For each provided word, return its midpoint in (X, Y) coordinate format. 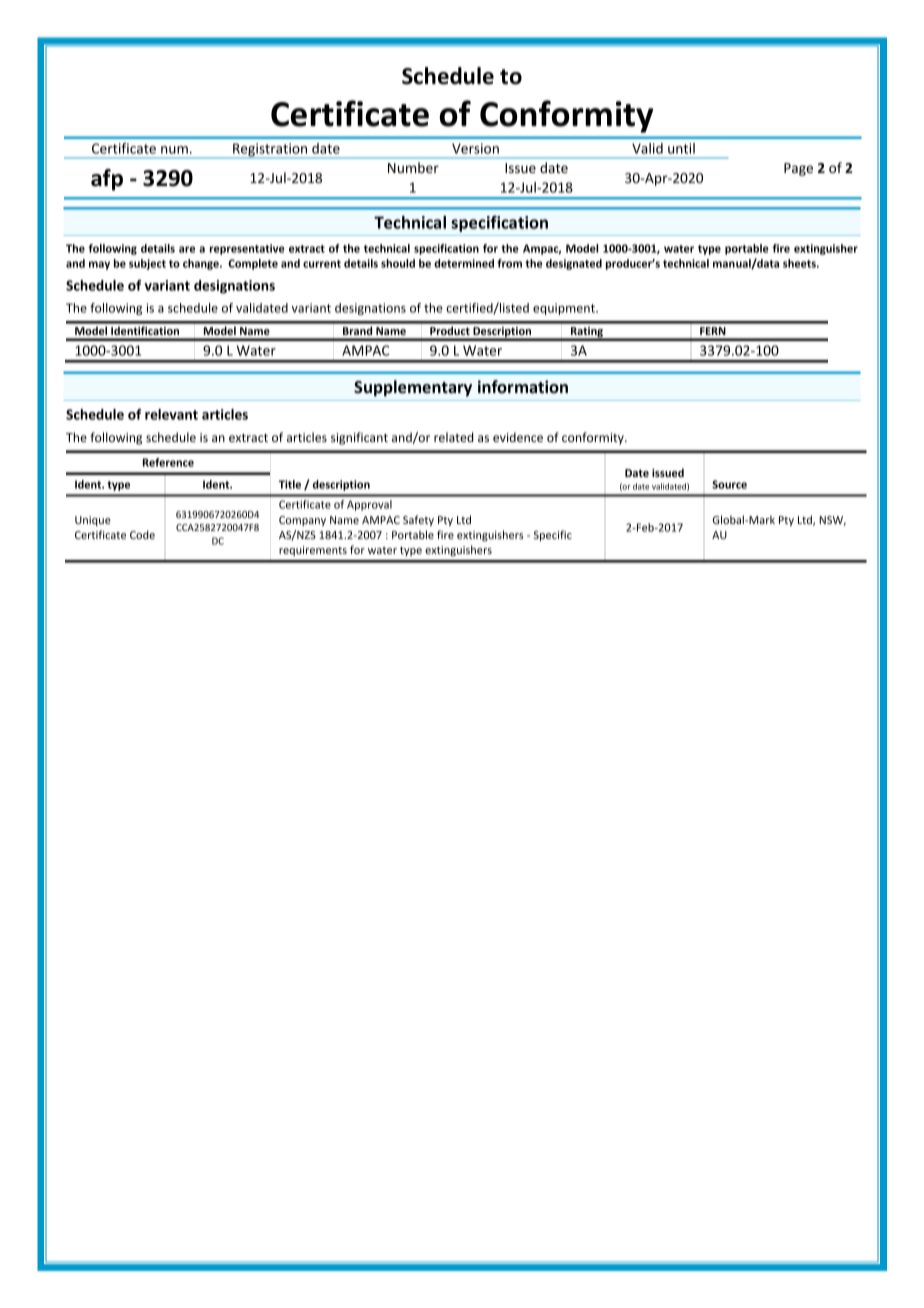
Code (142, 534)
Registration (270, 151)
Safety (418, 520)
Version (475, 148)
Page (798, 169)
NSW (832, 521)
